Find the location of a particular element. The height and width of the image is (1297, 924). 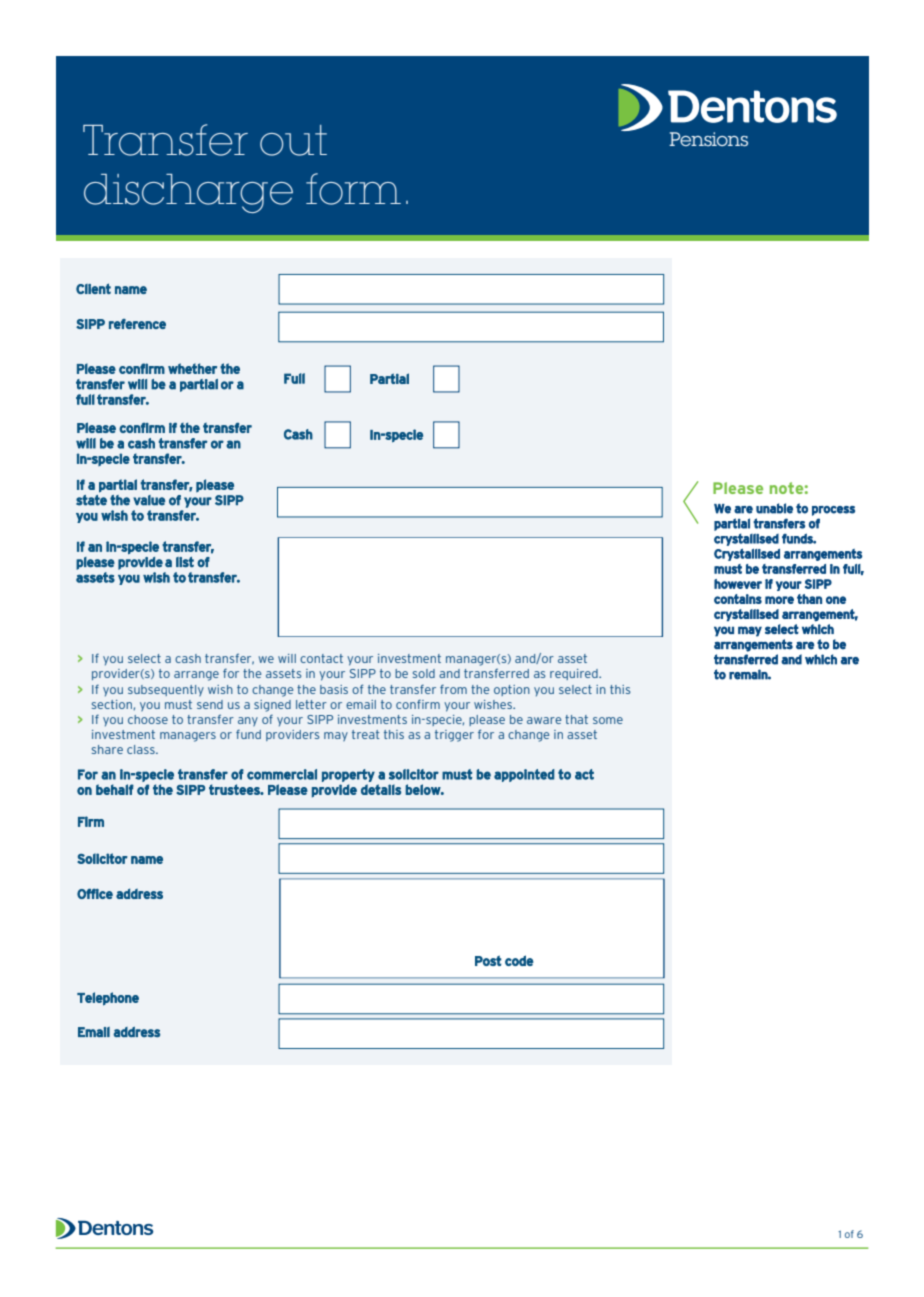

trigger is located at coordinates (454, 736).
